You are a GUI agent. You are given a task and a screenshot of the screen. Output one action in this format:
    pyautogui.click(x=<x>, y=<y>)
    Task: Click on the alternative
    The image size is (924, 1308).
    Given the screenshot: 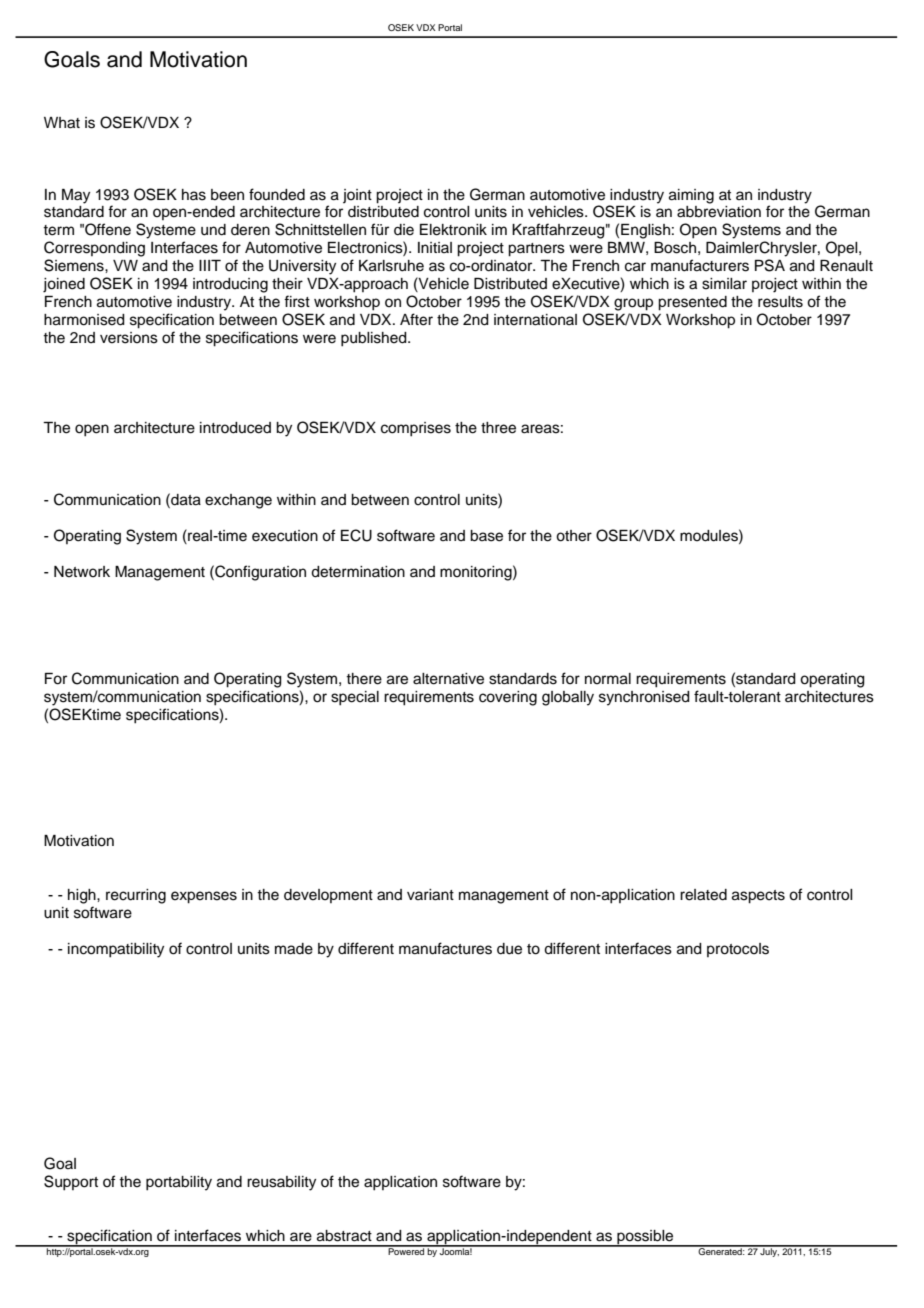 What is the action you would take?
    pyautogui.click(x=448, y=679)
